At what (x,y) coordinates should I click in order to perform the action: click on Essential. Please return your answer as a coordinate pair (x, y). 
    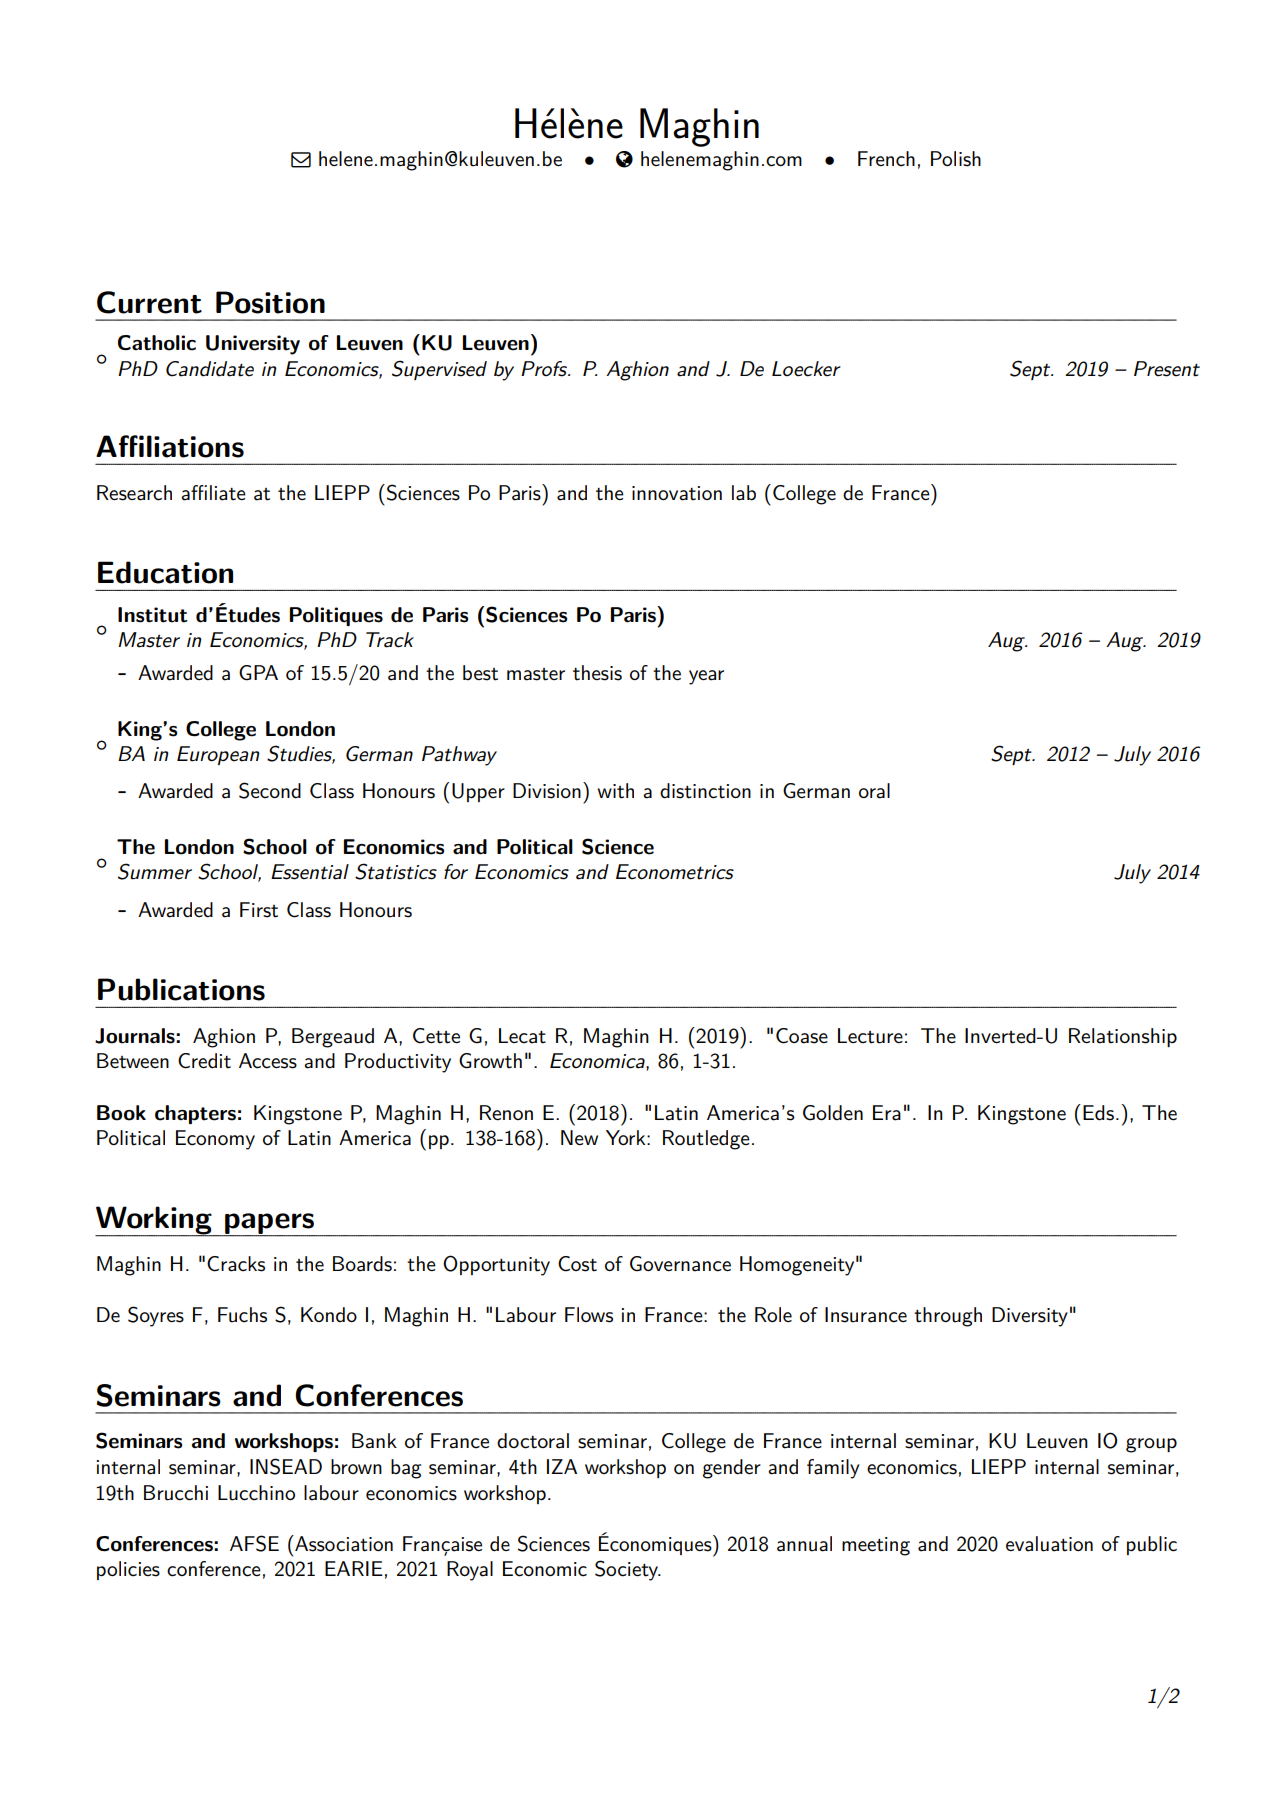
    Looking at the image, I should click on (310, 872).
